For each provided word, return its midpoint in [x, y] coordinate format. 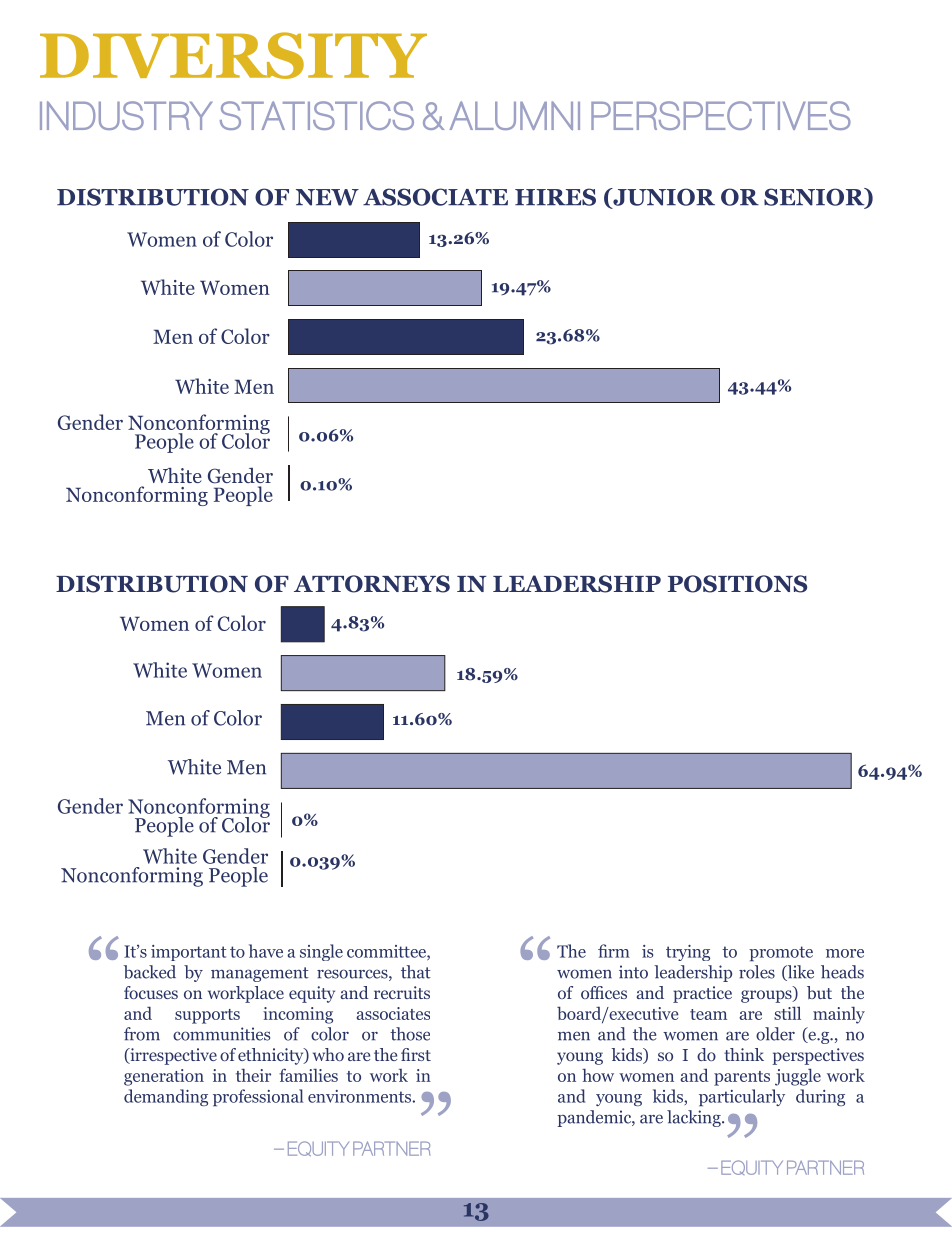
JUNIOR [663, 198]
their [253, 1075]
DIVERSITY [233, 55]
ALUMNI [515, 115]
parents [742, 1078]
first [416, 1054]
